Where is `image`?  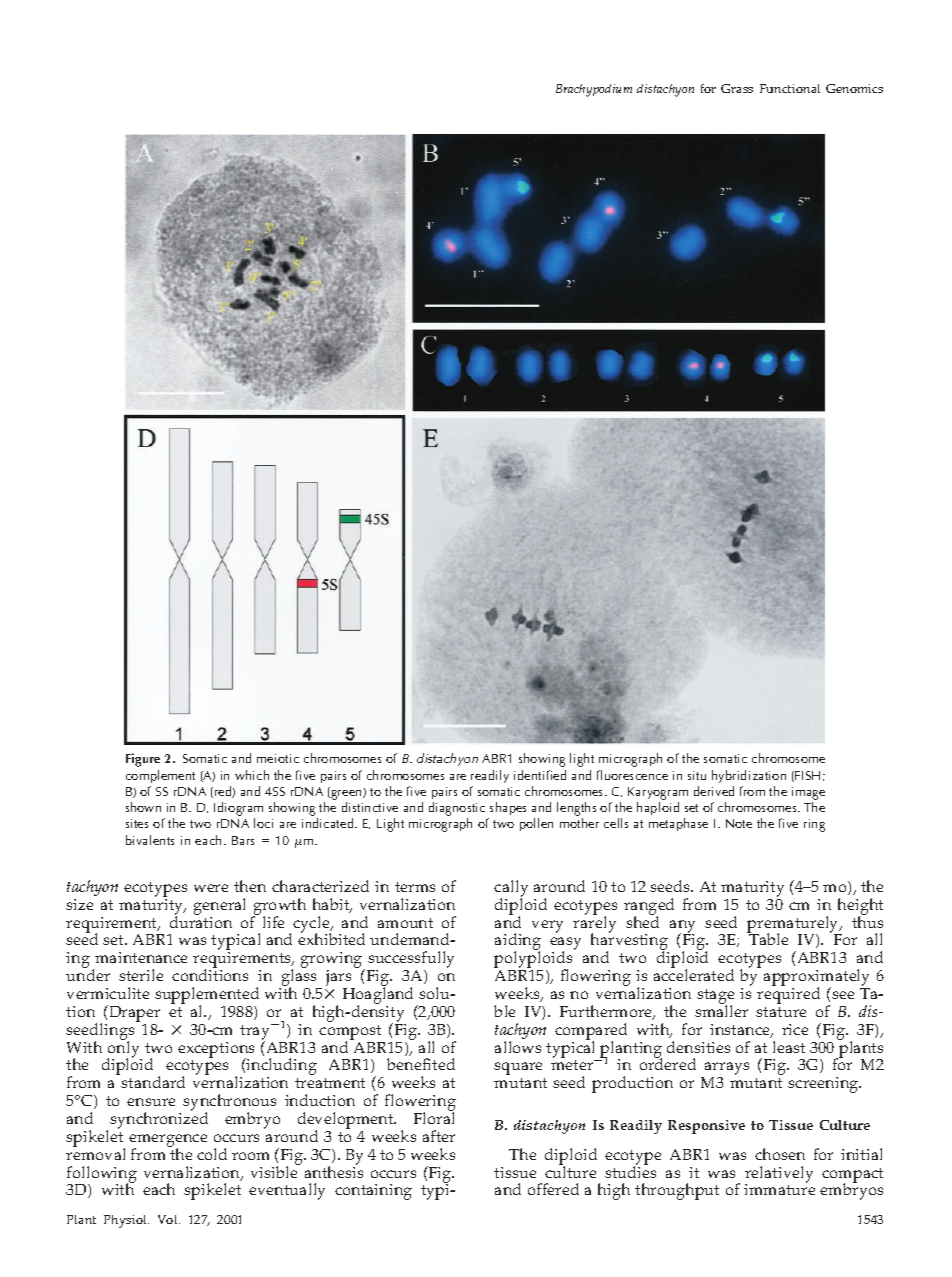 image is located at coordinates (808, 793).
